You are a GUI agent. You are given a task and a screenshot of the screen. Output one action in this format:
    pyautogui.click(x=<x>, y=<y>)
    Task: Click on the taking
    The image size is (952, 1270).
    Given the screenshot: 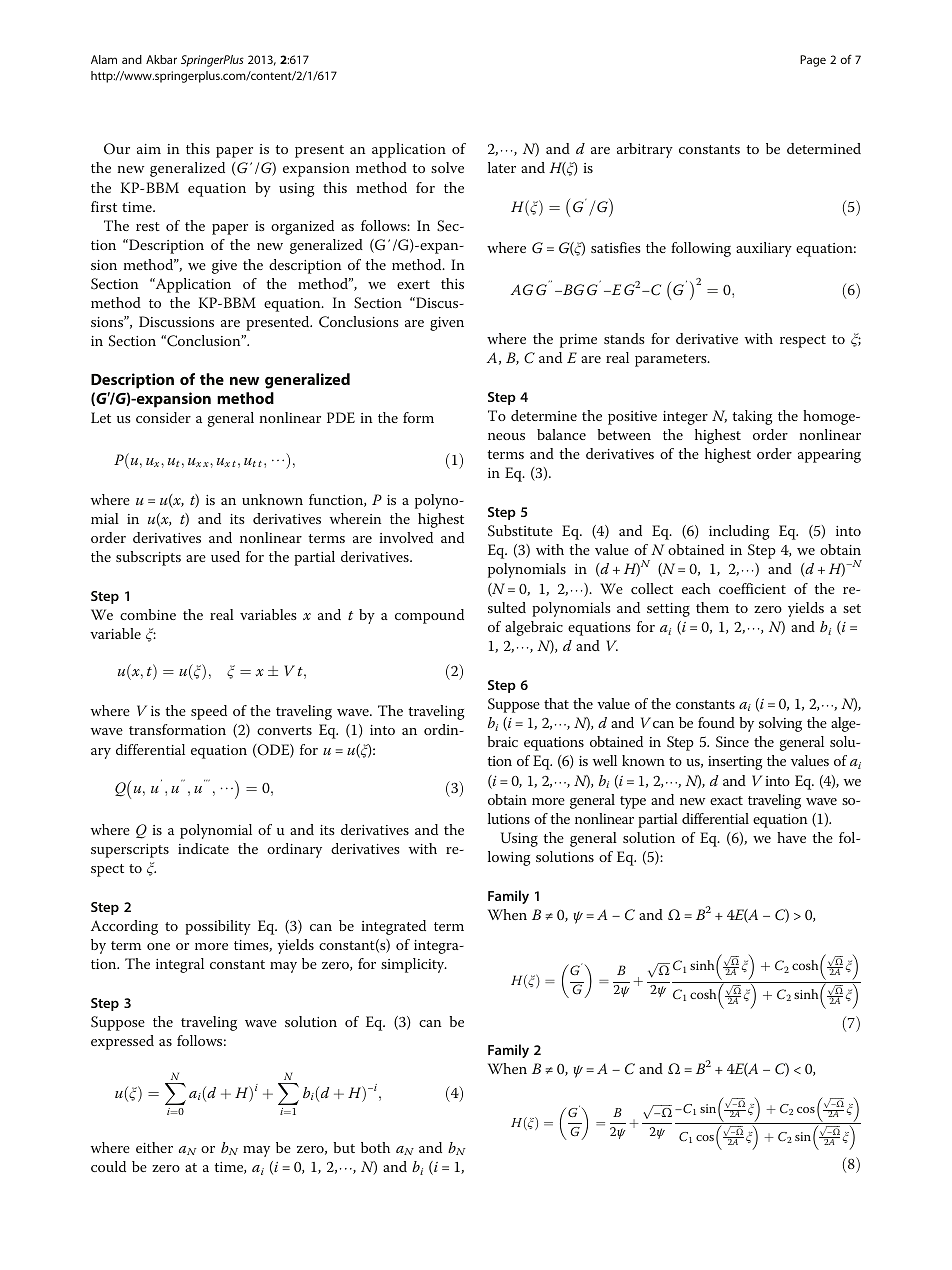 What is the action you would take?
    pyautogui.click(x=752, y=417)
